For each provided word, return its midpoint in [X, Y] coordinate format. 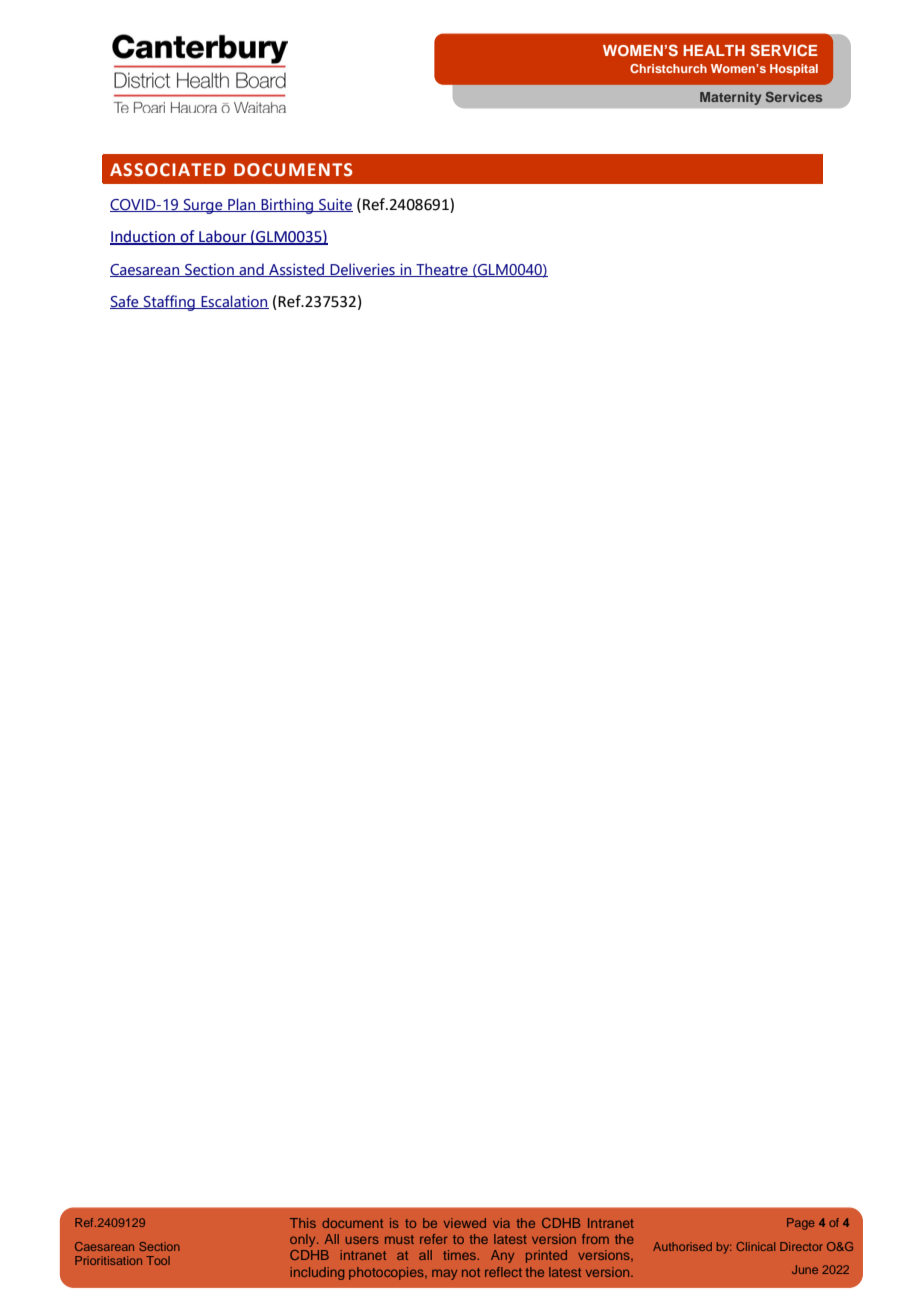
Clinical [755, 1246]
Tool [158, 1260]
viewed [465, 1223]
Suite [335, 205]
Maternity [730, 98]
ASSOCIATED [168, 170]
